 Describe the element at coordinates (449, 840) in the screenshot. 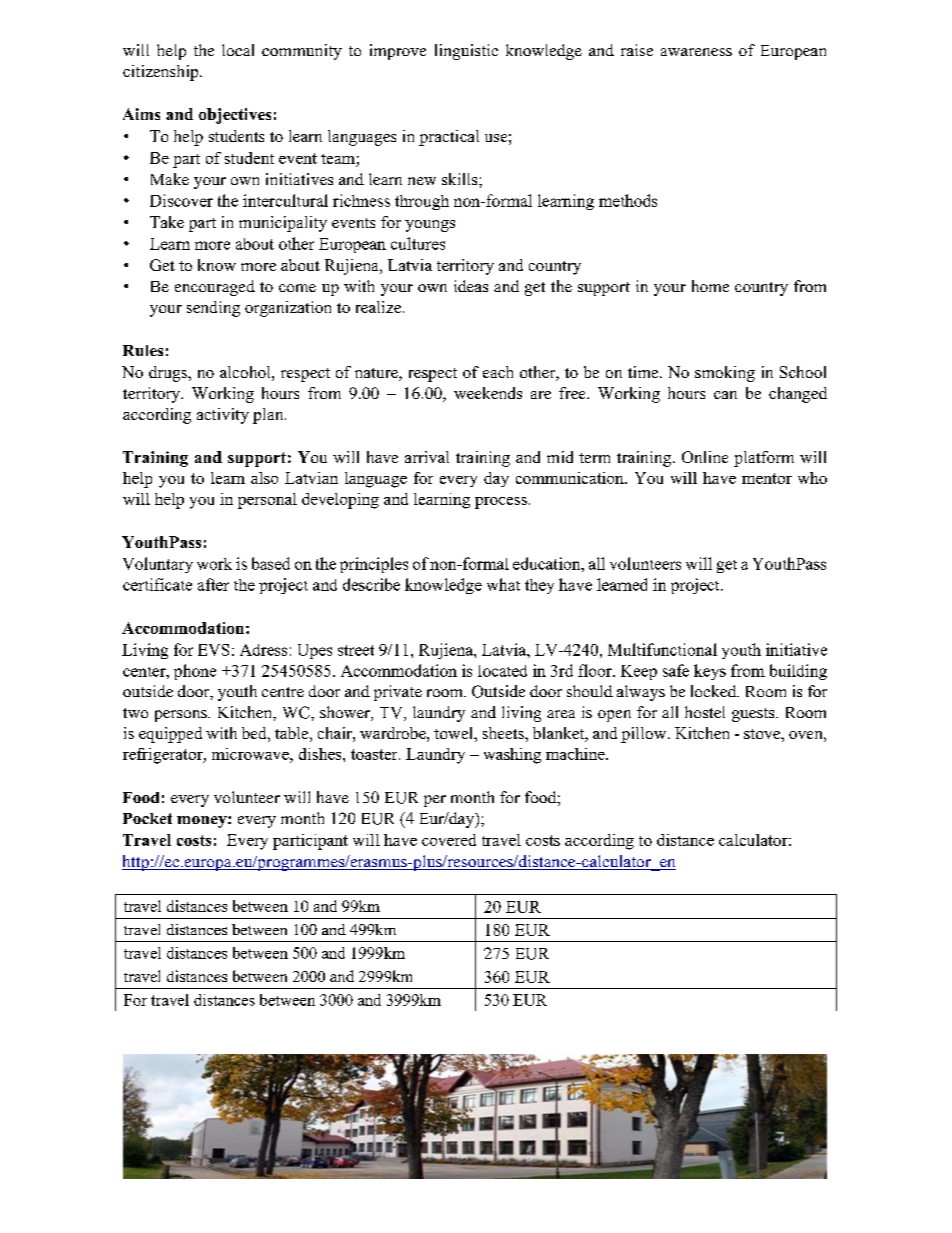

I see `covered` at that location.
